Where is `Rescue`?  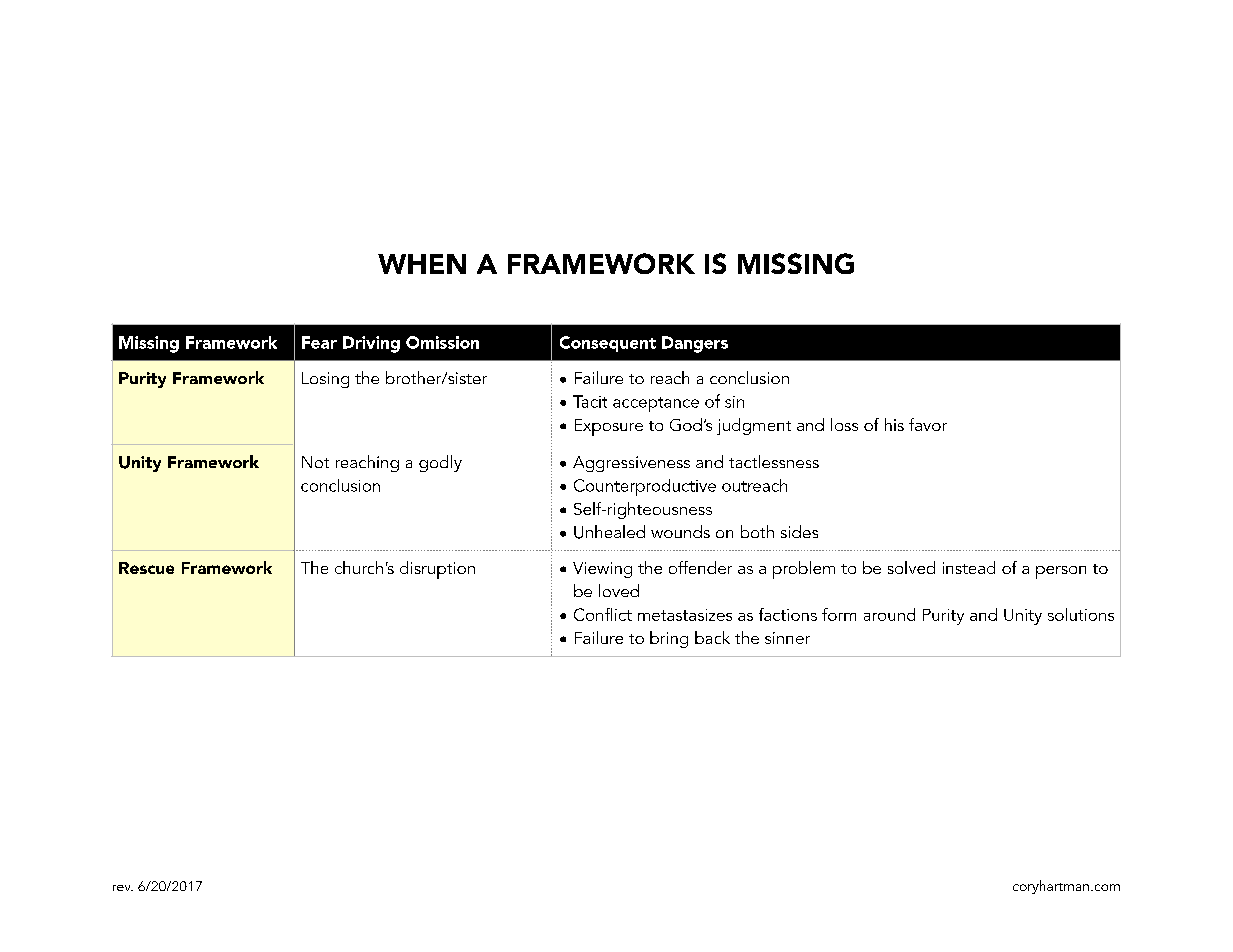 Rescue is located at coordinates (146, 568).
